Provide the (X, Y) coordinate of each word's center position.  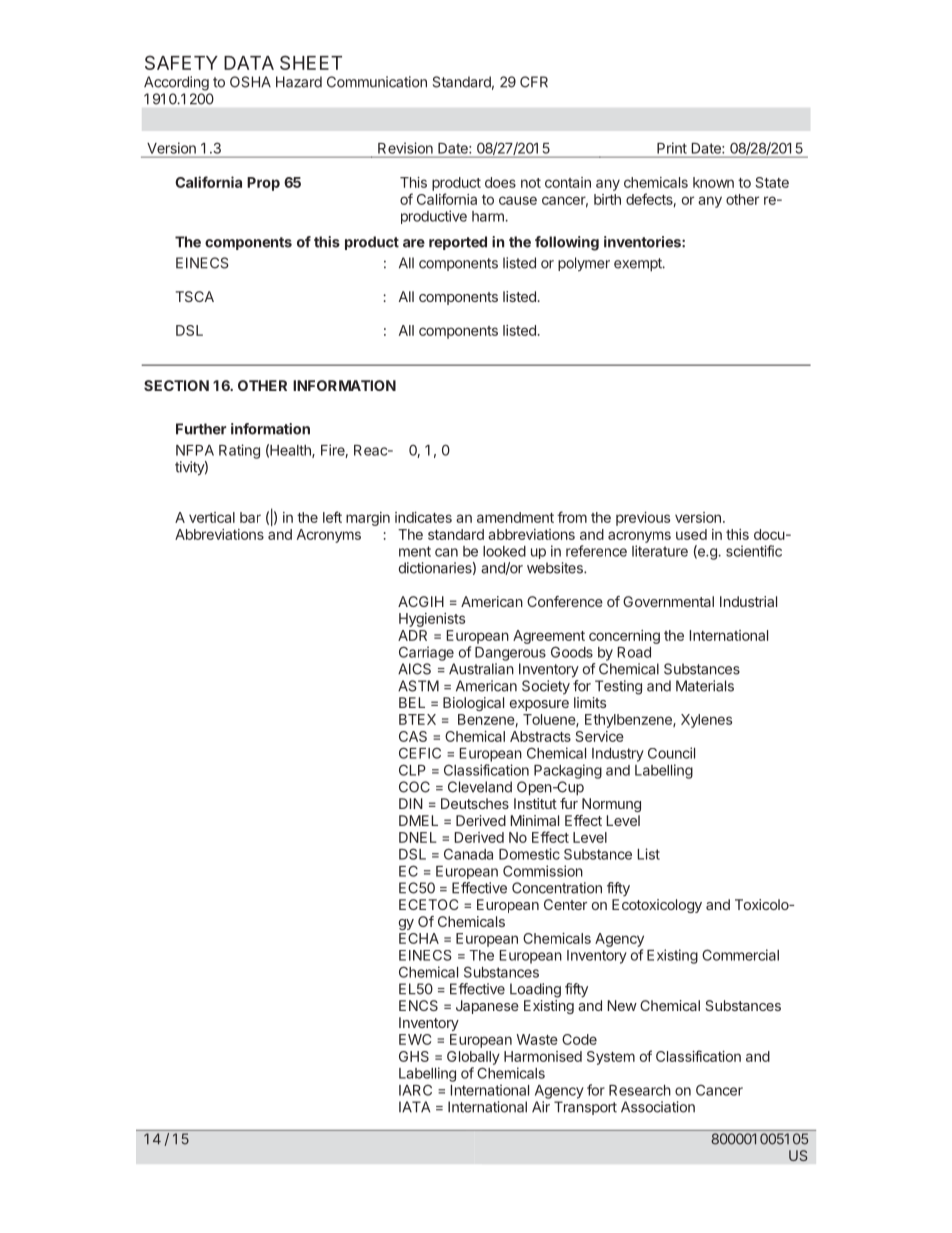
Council (671, 753)
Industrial (748, 601)
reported (458, 243)
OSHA (250, 82)
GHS (414, 1056)
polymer (584, 264)
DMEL (418, 820)
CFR (534, 82)
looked (504, 551)
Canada (468, 854)
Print (672, 148)
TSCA (195, 296)
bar (250, 517)
